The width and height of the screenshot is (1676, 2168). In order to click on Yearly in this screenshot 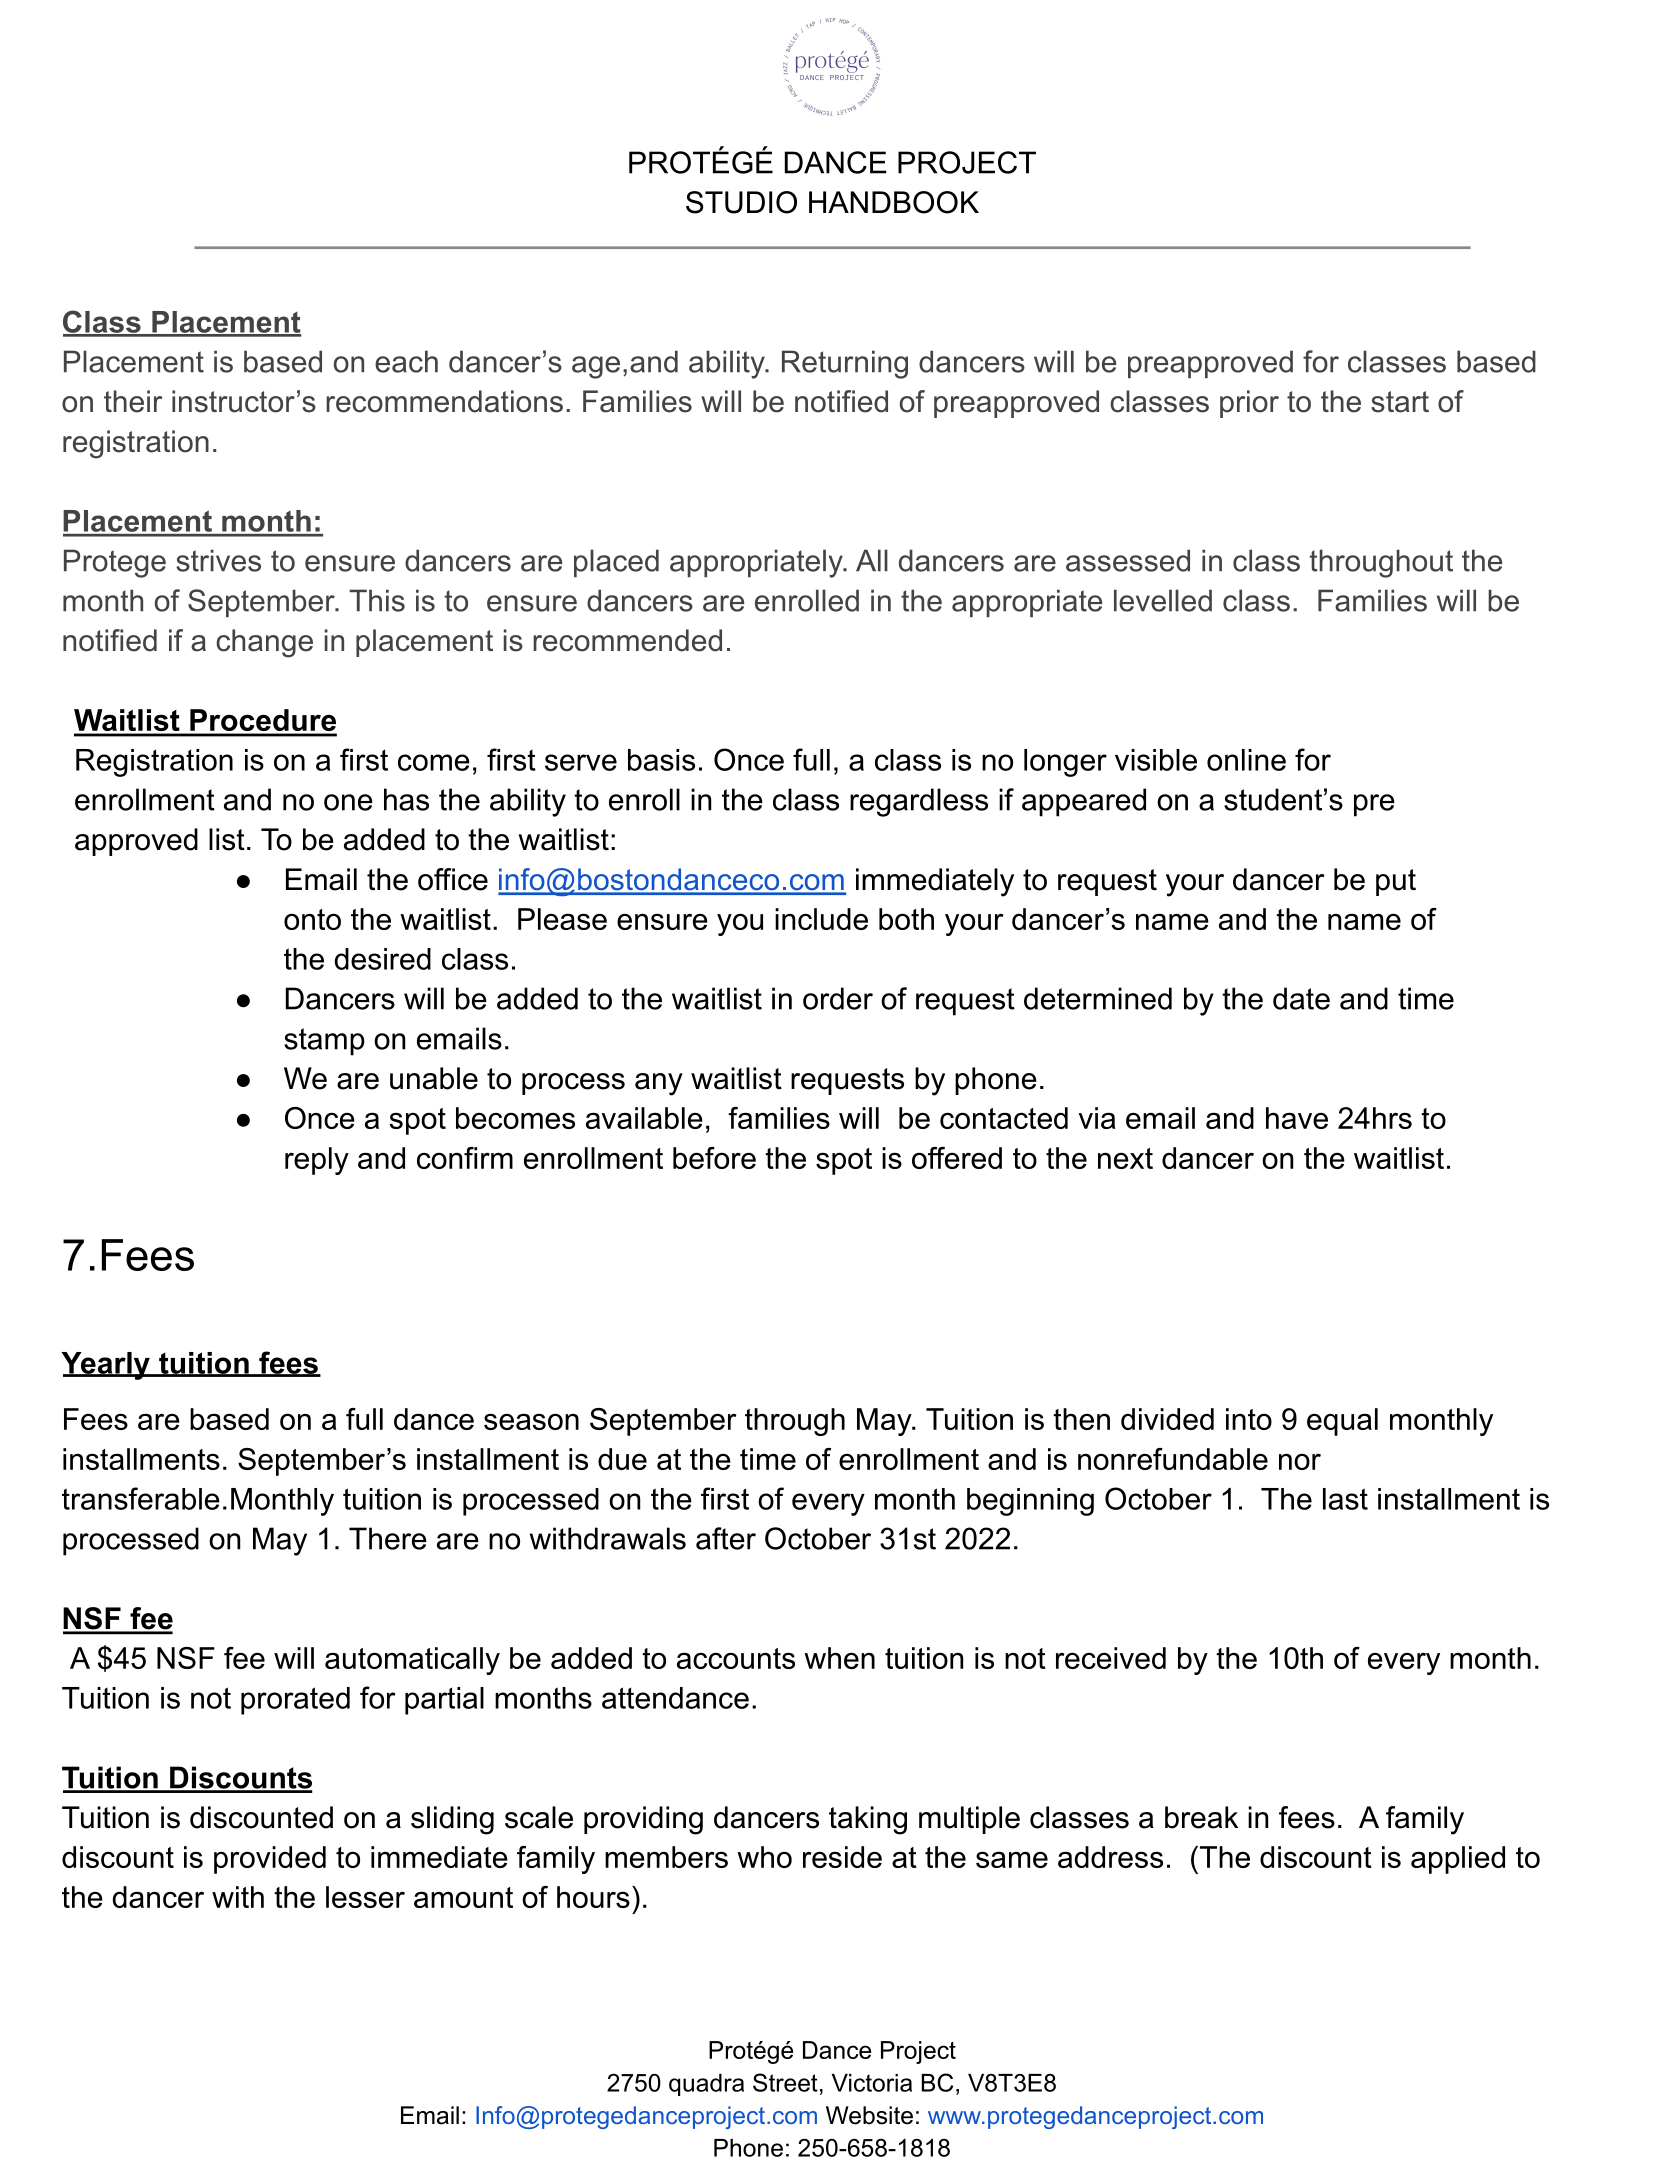, I will do `click(106, 1366)`.
